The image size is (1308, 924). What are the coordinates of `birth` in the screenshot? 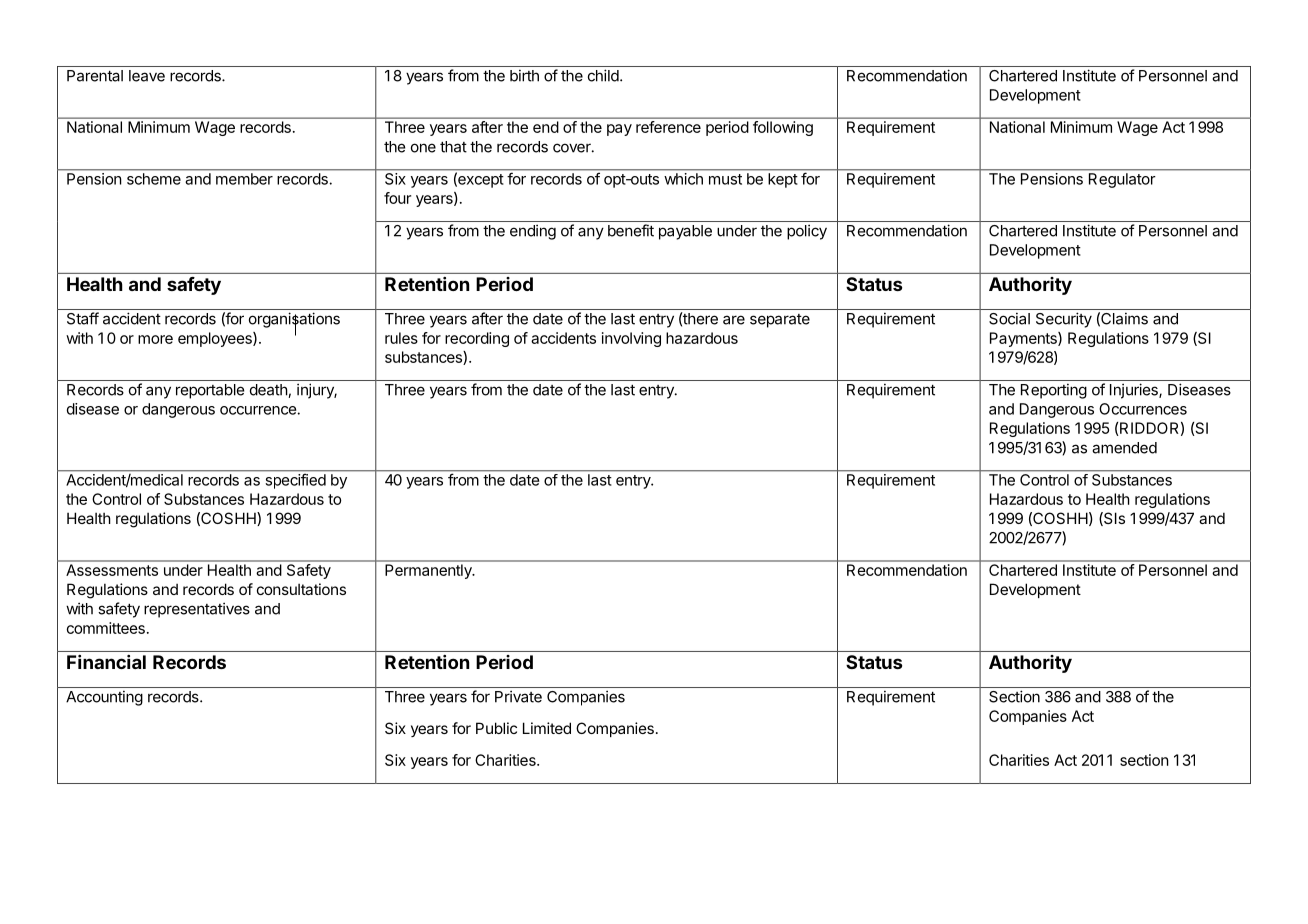 It's located at (524, 75).
